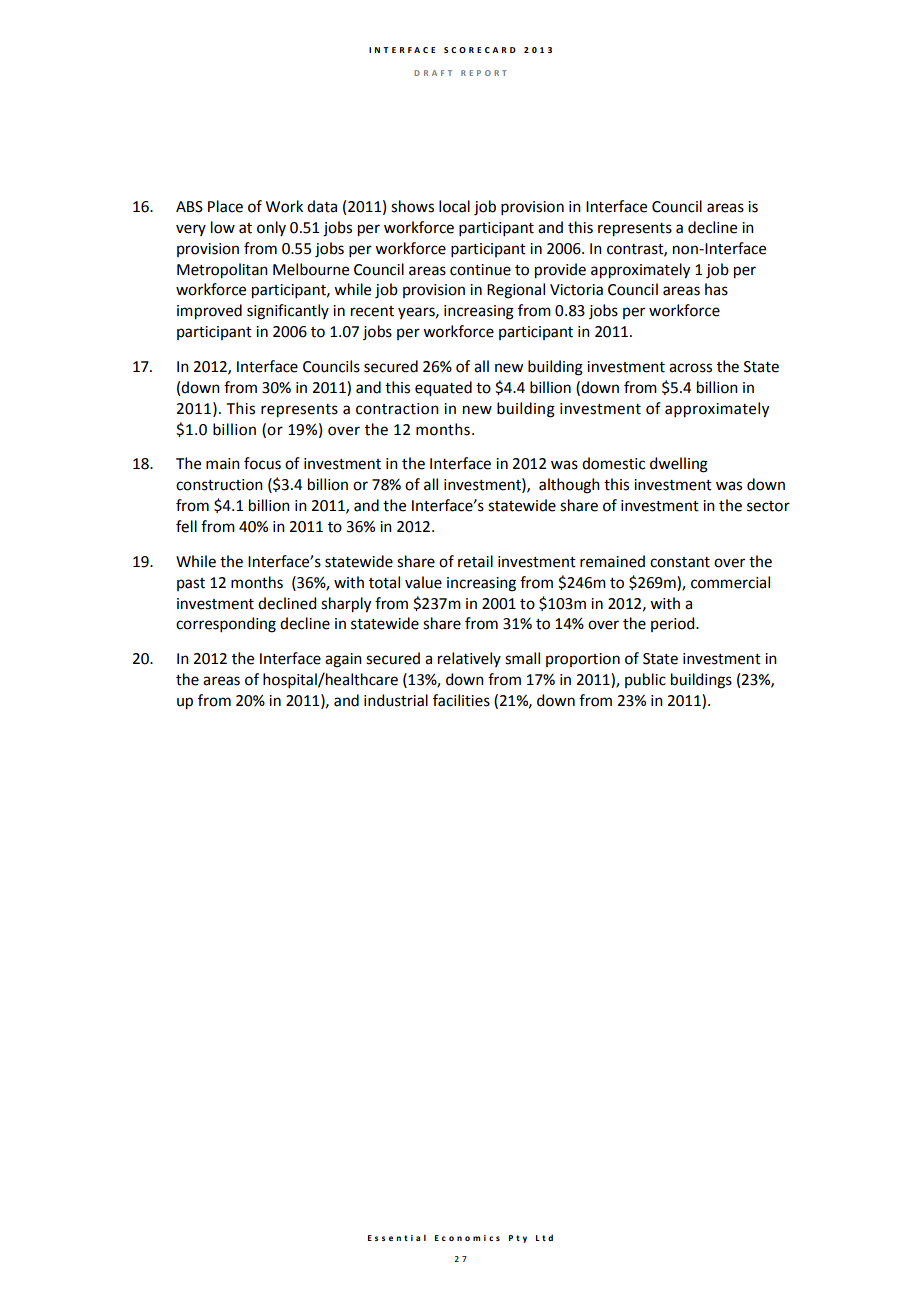 This screenshot has width=924, height=1308. Describe the element at coordinates (288, 312) in the screenshot. I see `significantly` at that location.
